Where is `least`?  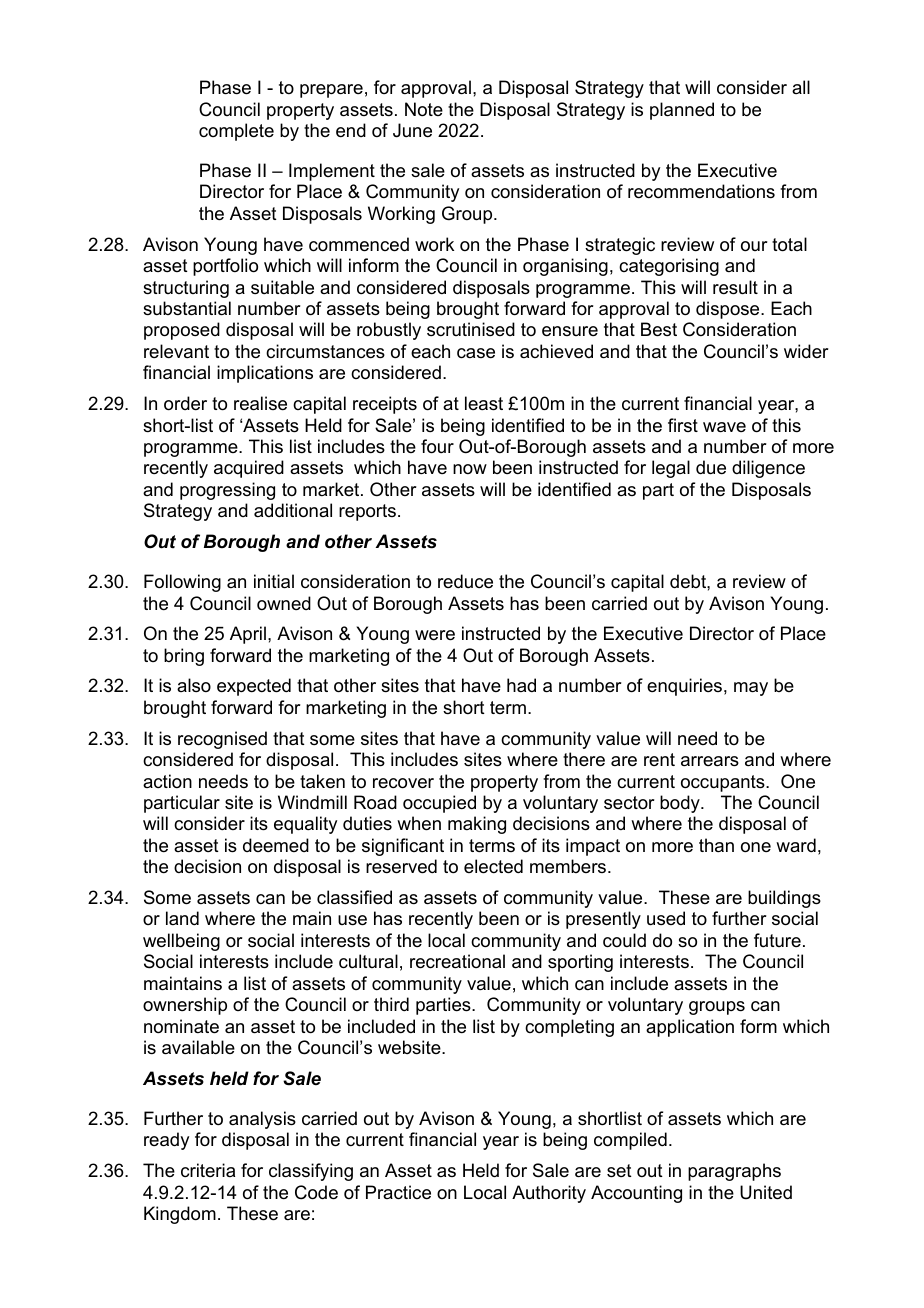
least is located at coordinates (484, 403).
